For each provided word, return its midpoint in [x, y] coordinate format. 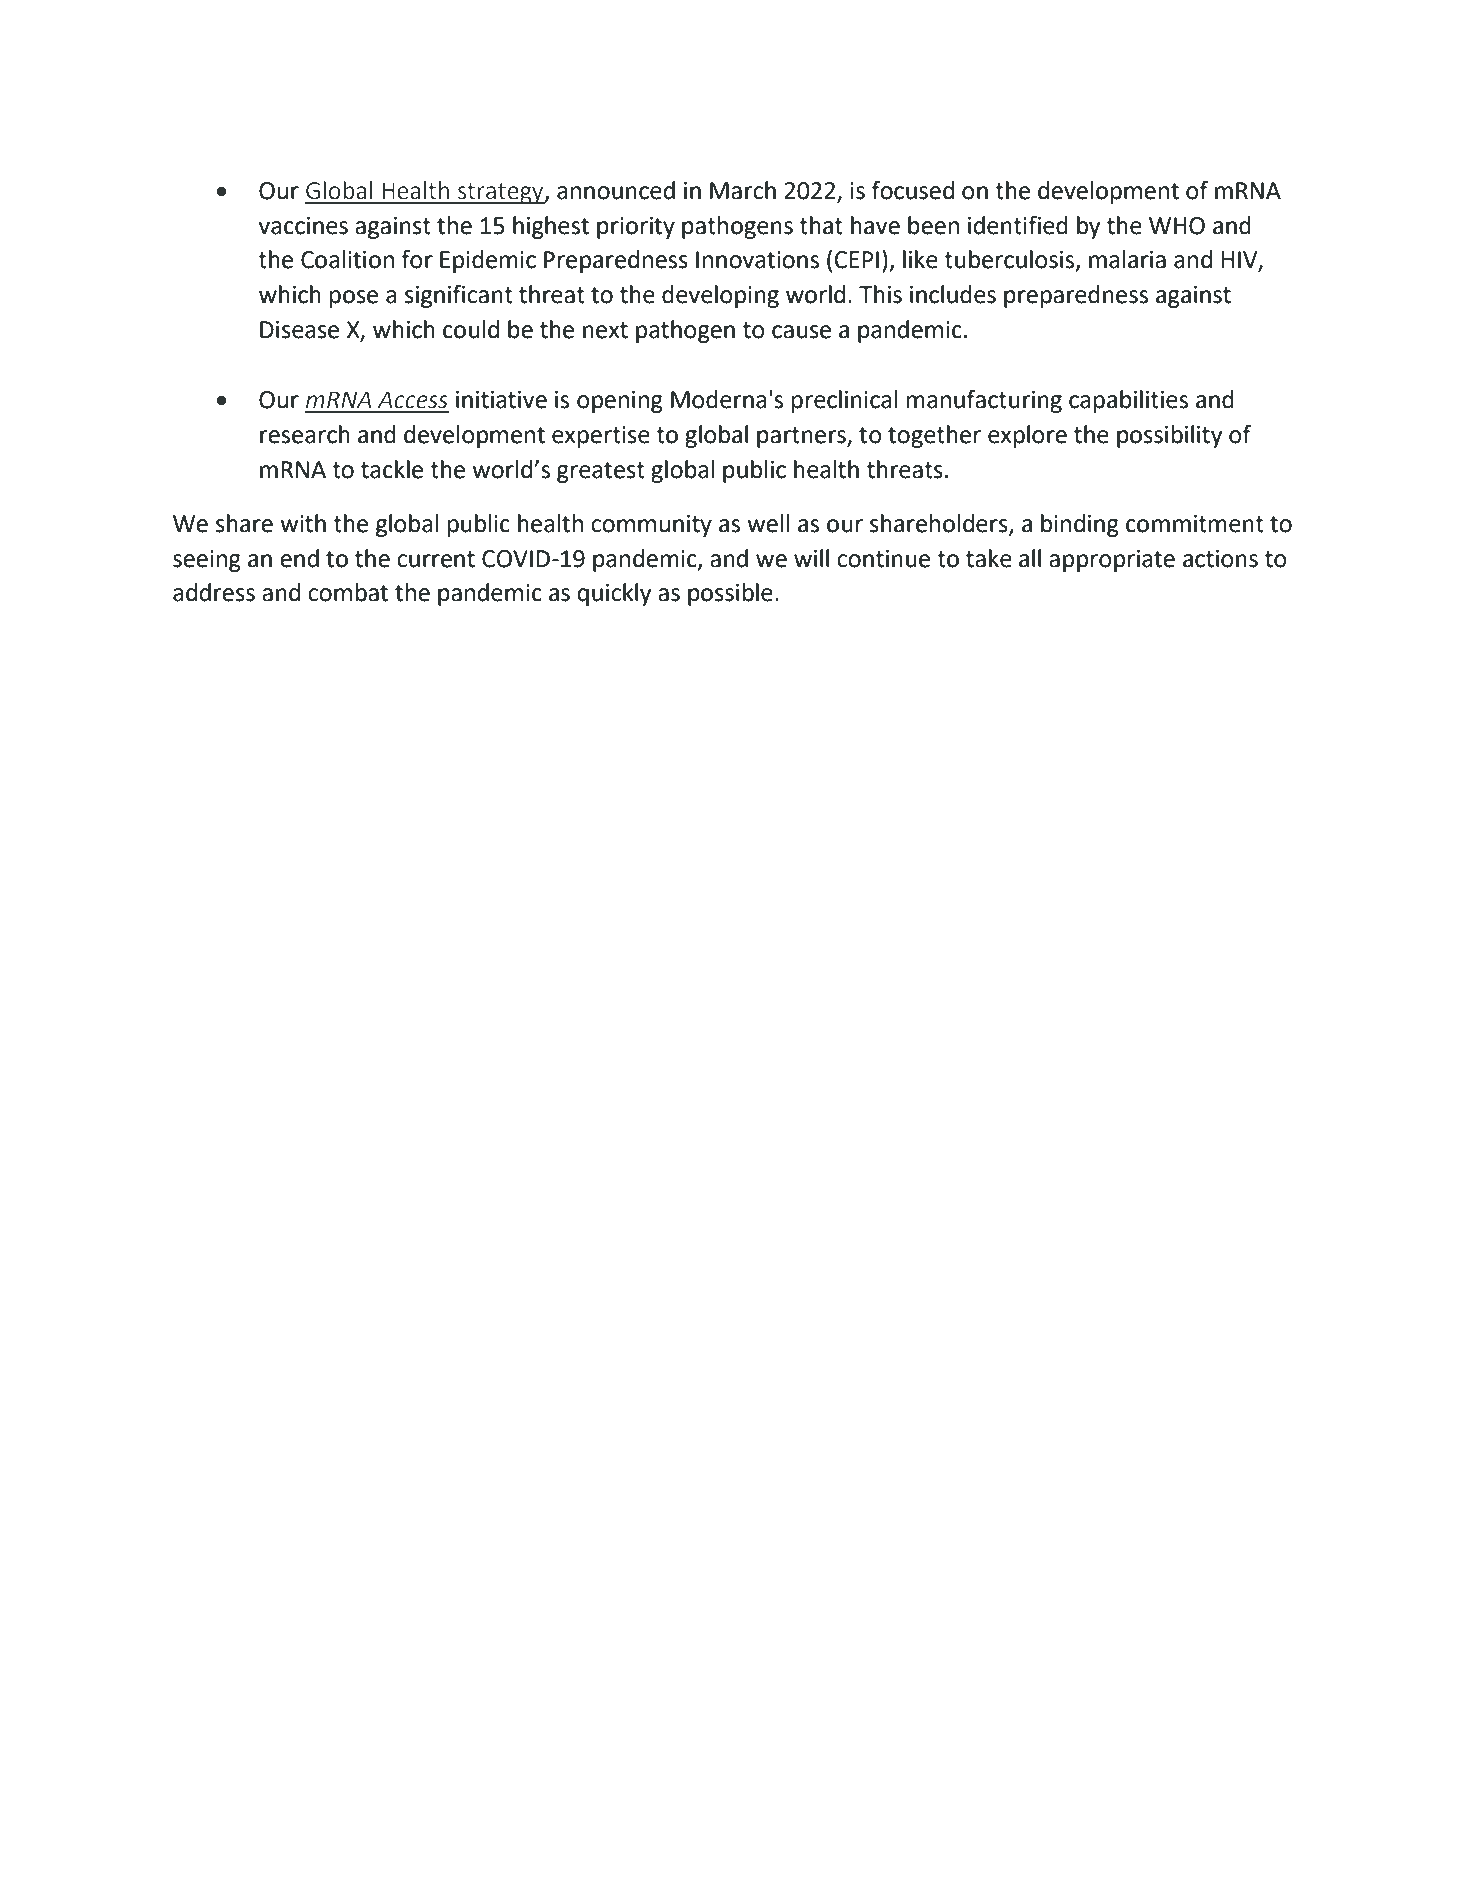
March [743, 190]
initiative [501, 400]
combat [348, 592]
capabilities [1128, 401]
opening [620, 402]
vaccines [303, 226]
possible [730, 594]
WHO [1177, 226]
